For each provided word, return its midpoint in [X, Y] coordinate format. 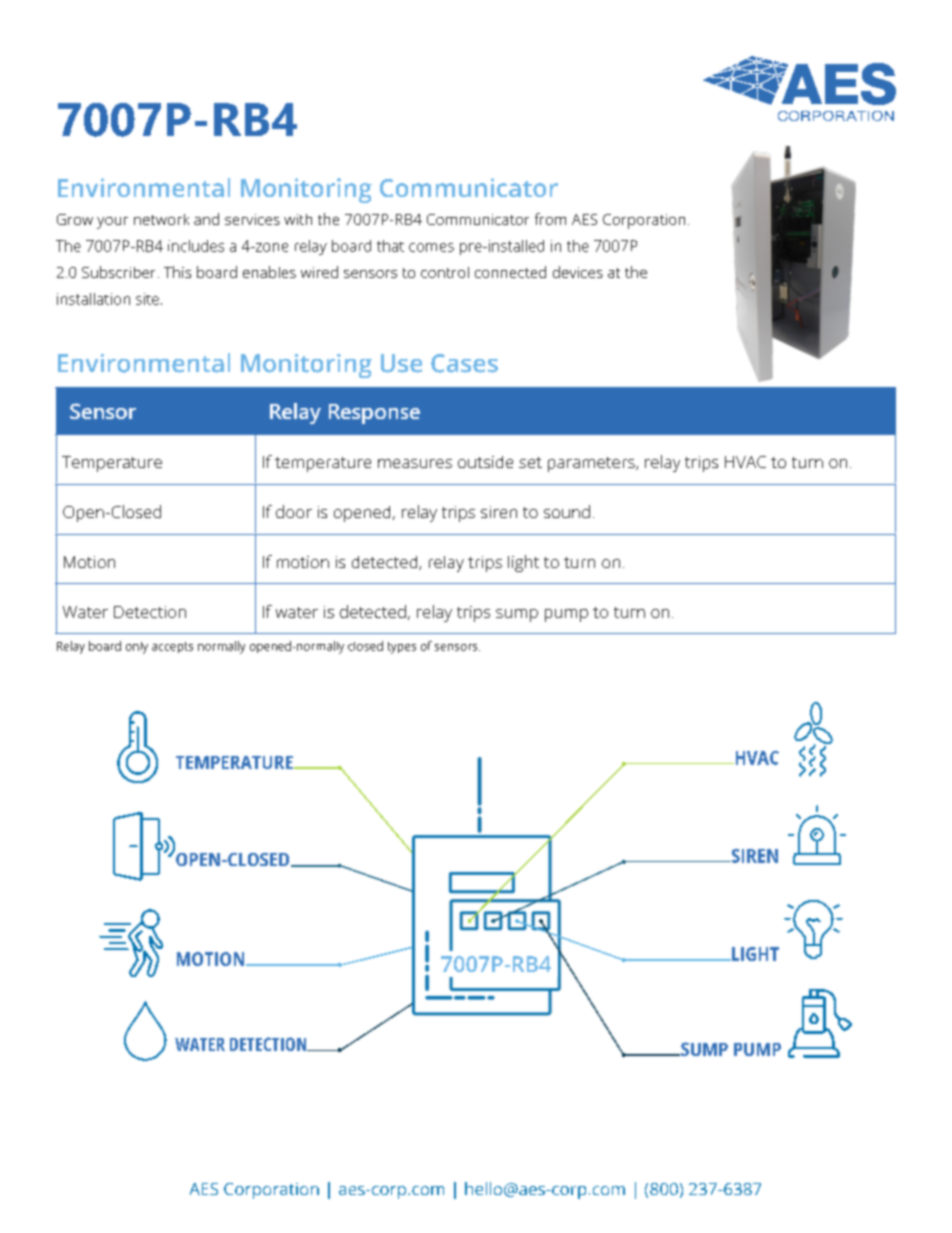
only [137, 648]
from [550, 219]
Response [374, 414]
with [298, 219]
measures [415, 463]
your [112, 223]
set [530, 462]
